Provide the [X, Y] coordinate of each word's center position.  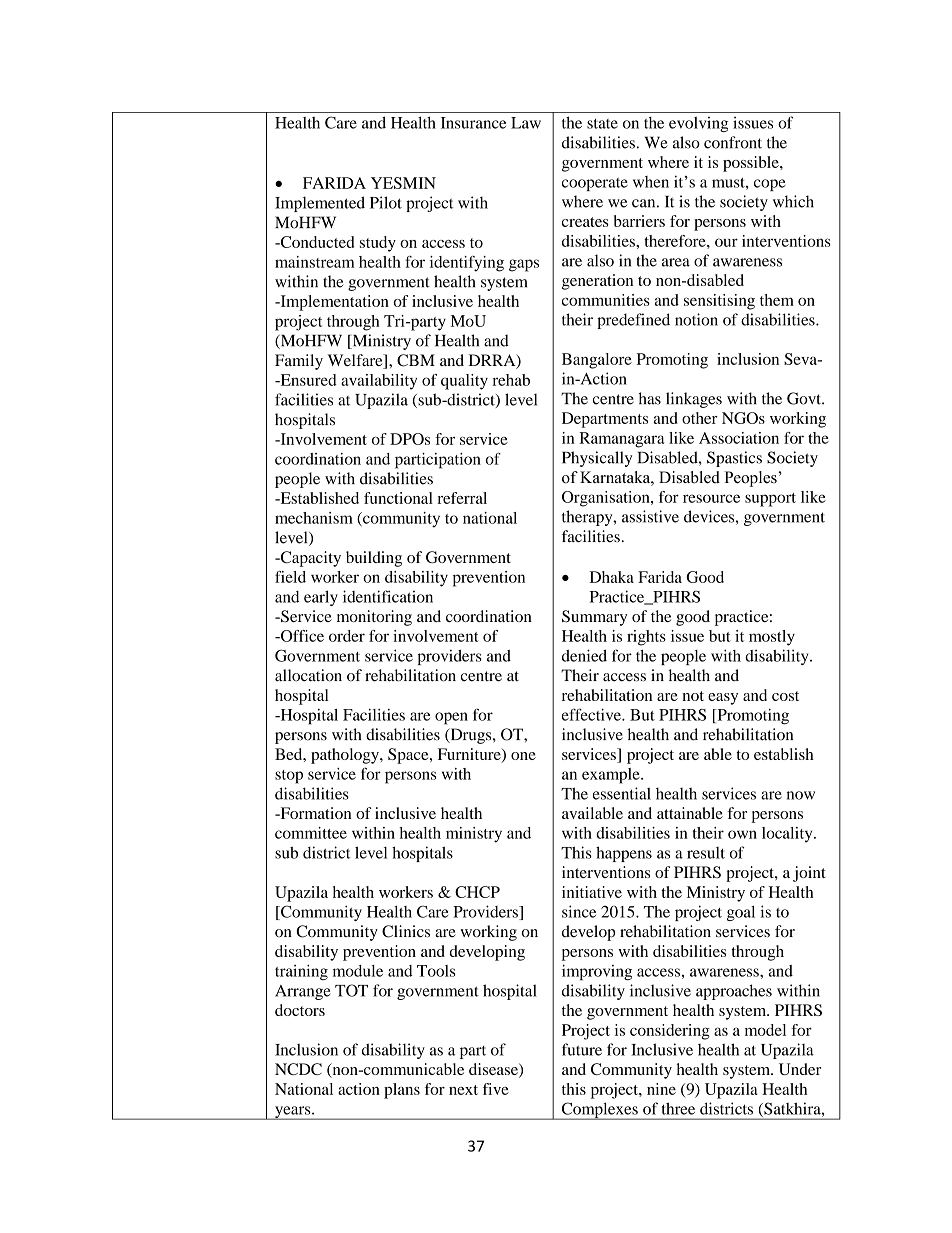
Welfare [356, 361]
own [742, 834]
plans [402, 1091]
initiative [592, 892]
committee [311, 833]
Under [800, 1069]
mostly [772, 638]
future [582, 1049]
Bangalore [597, 361]
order [347, 636]
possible [752, 164]
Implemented [320, 204]
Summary [594, 618]
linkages [694, 400]
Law [526, 123]
